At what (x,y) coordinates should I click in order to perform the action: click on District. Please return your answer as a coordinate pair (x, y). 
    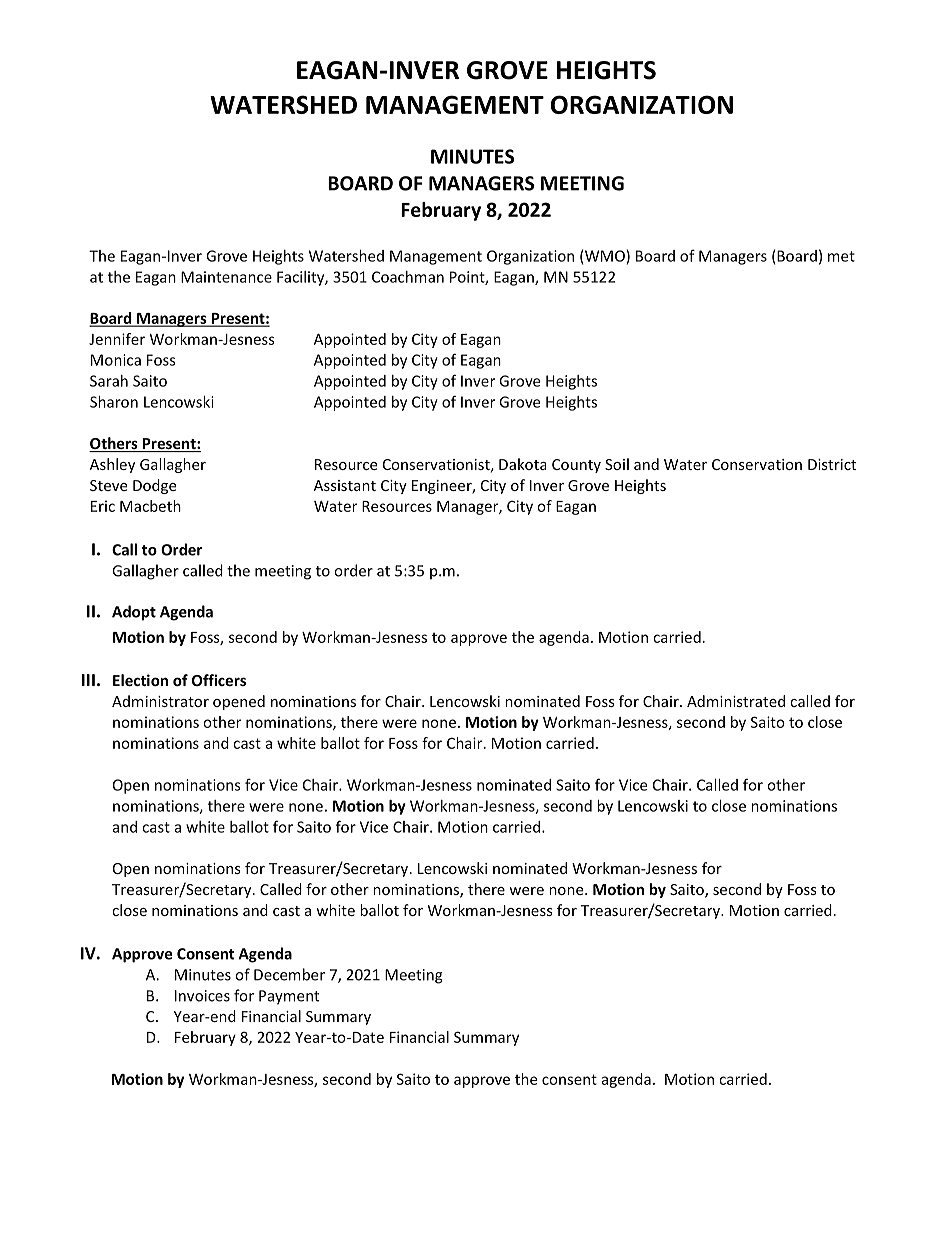
    Looking at the image, I should click on (832, 464).
